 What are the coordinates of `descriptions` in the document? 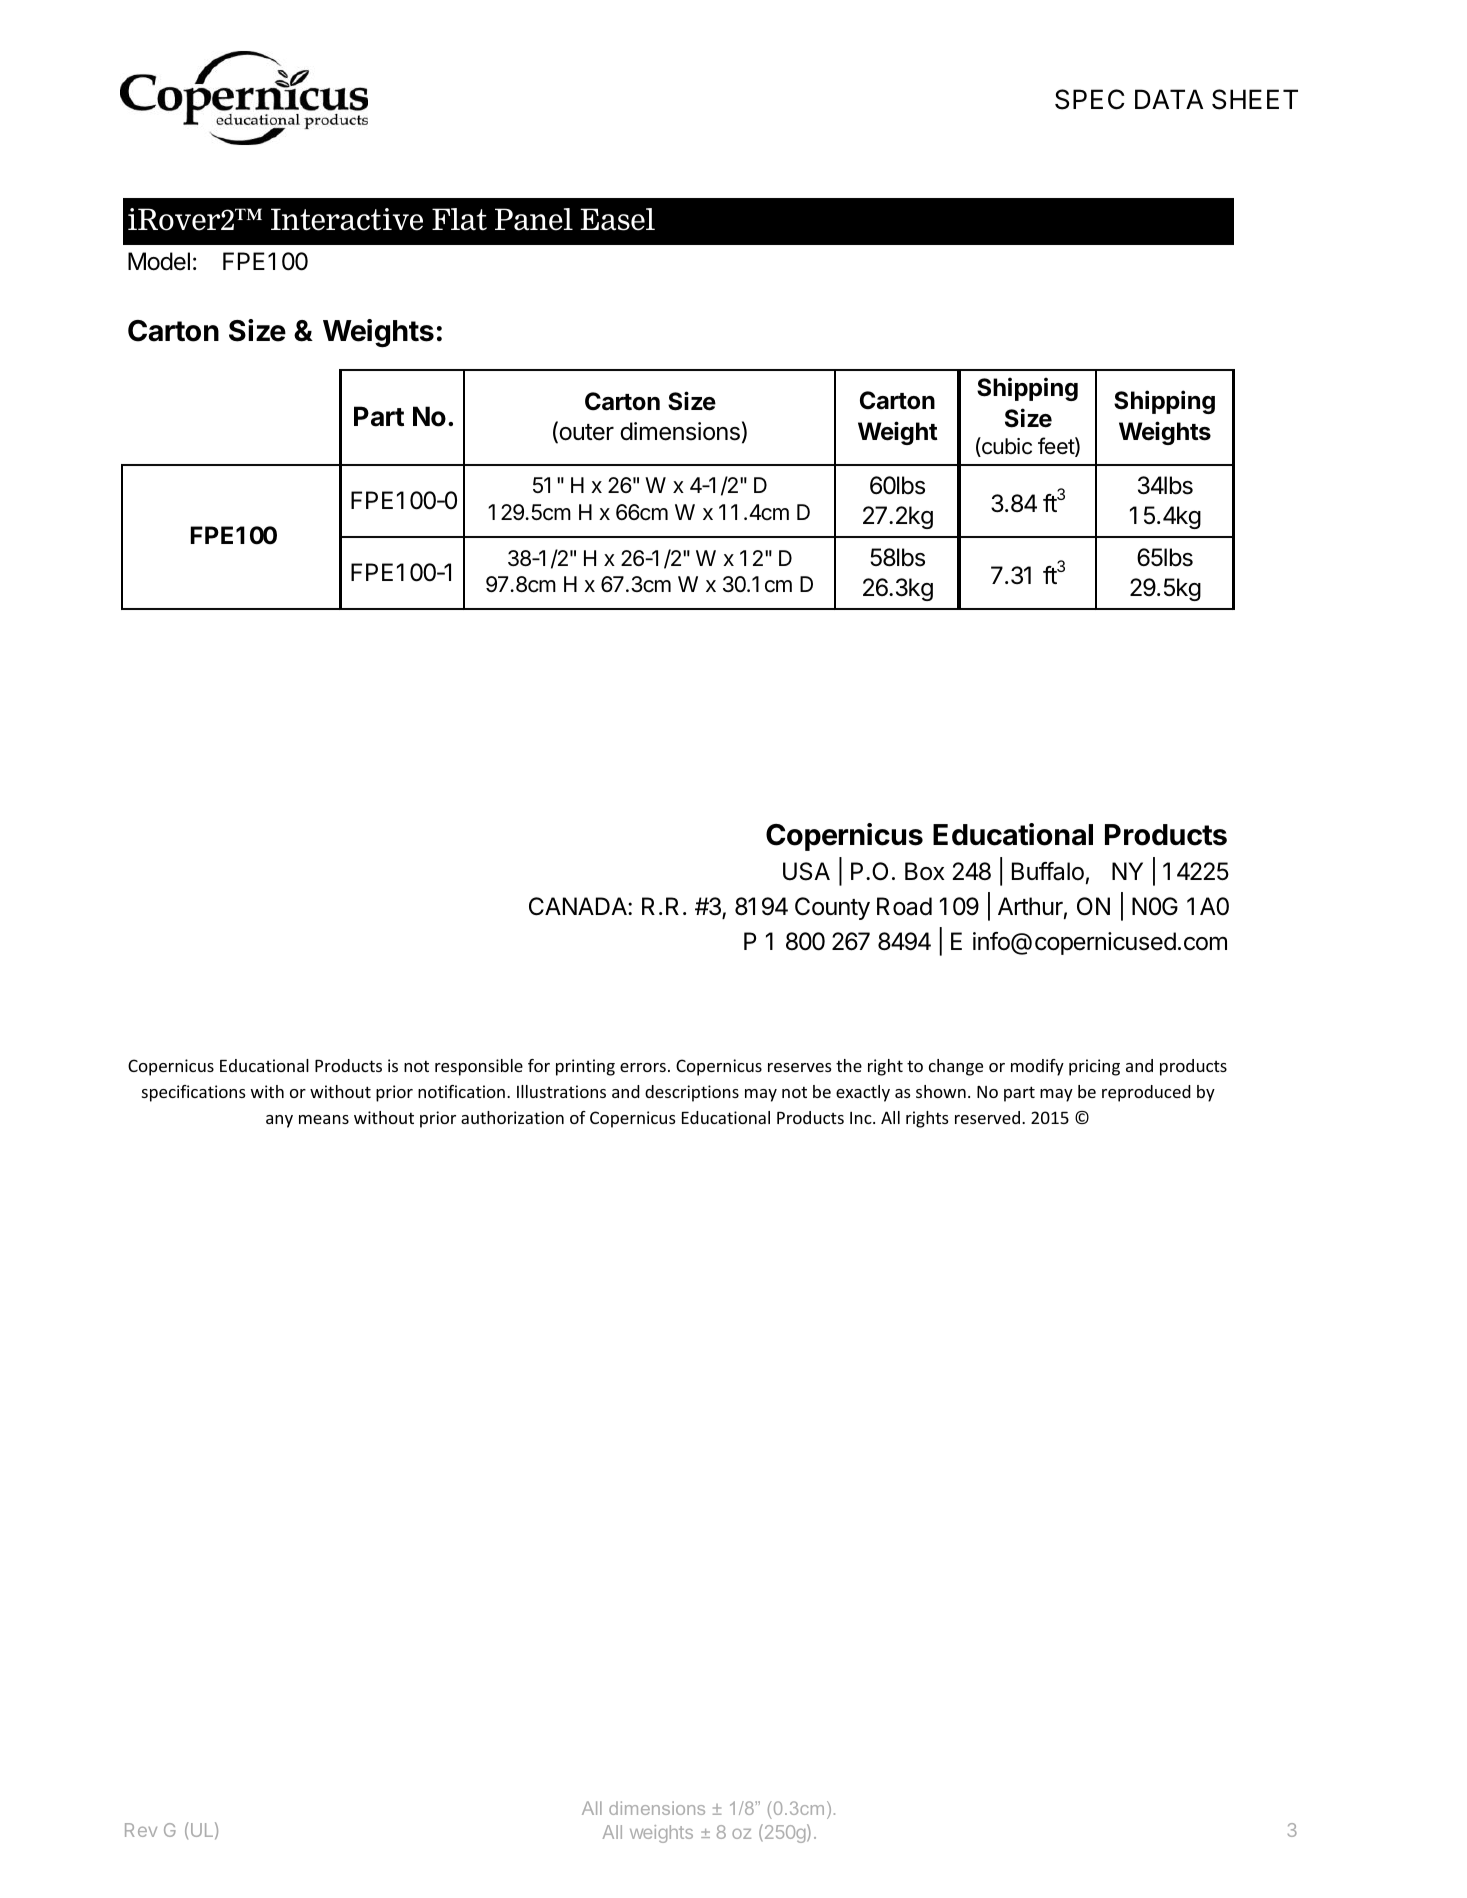 It's located at (692, 1093).
